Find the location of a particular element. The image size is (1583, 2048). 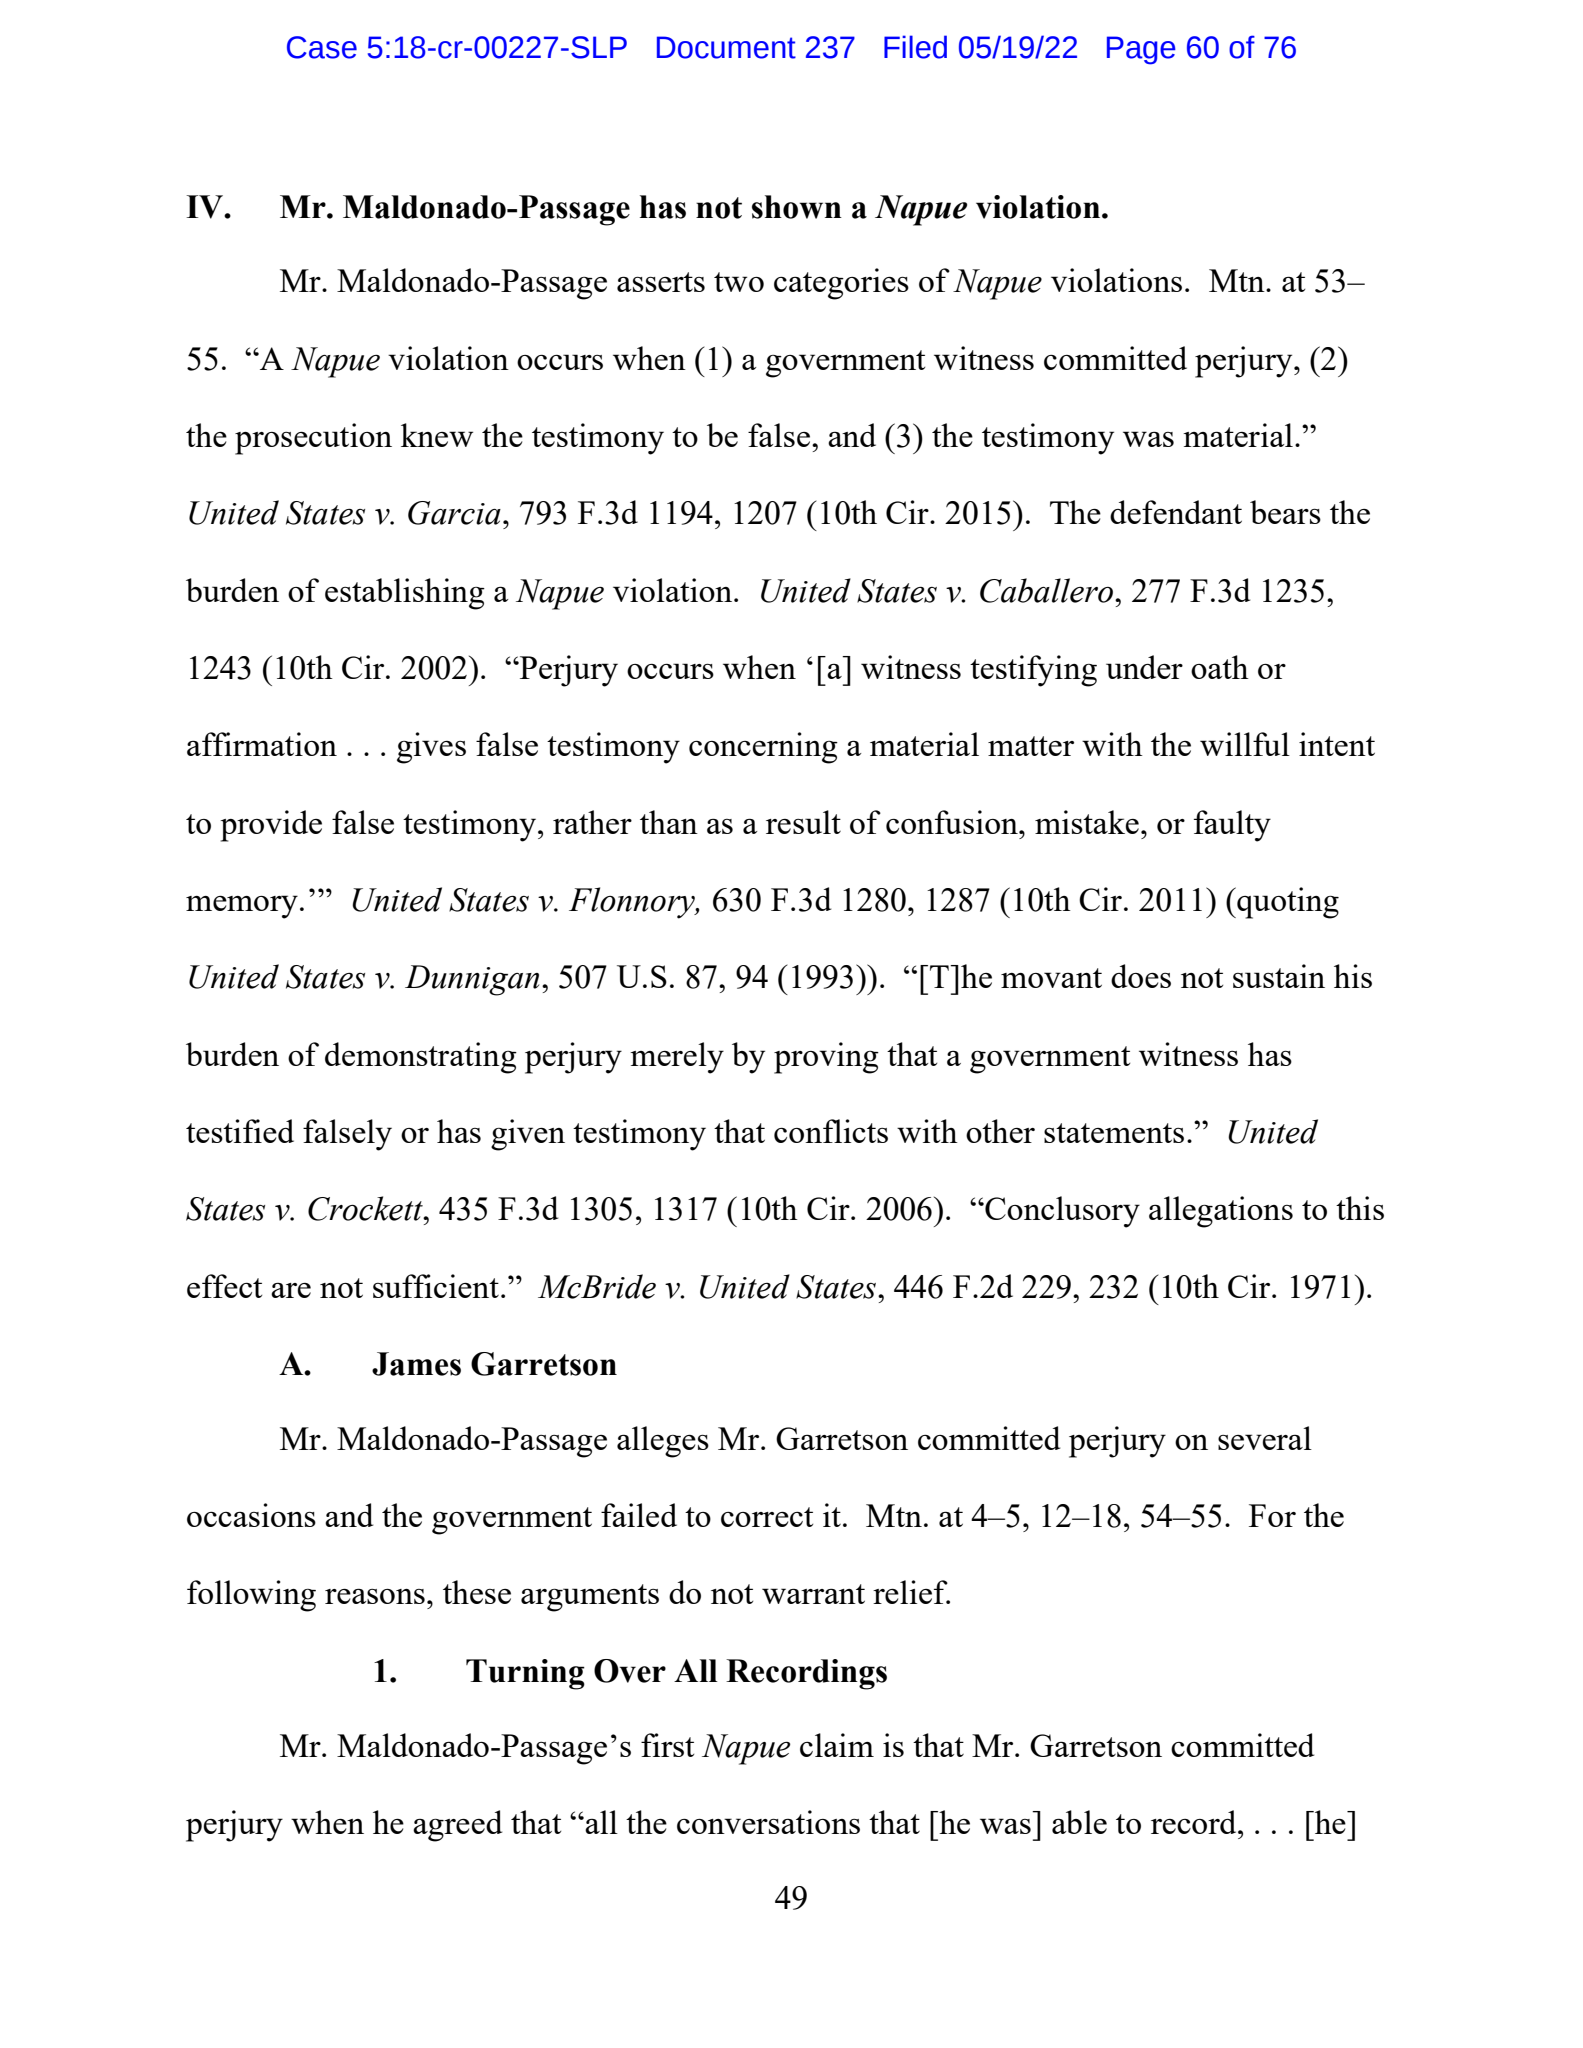

agreed is located at coordinates (457, 1826).
